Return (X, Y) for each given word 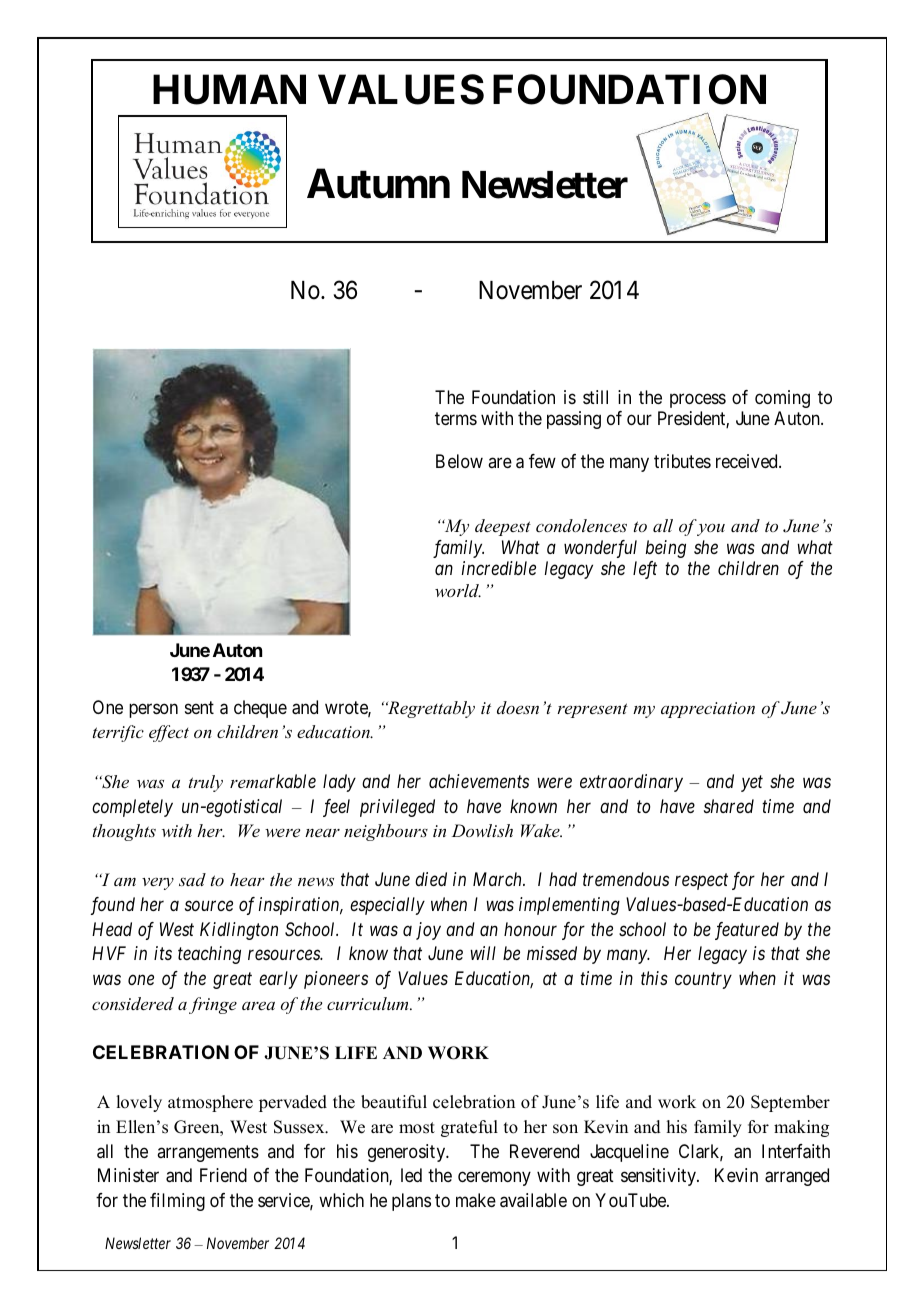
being (666, 549)
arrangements (208, 1153)
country (703, 981)
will (483, 953)
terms (456, 418)
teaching (209, 955)
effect (169, 733)
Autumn (378, 184)
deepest (503, 527)
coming (782, 399)
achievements (479, 781)
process (698, 400)
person (153, 710)
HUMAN (229, 89)
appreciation (708, 710)
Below (459, 461)
